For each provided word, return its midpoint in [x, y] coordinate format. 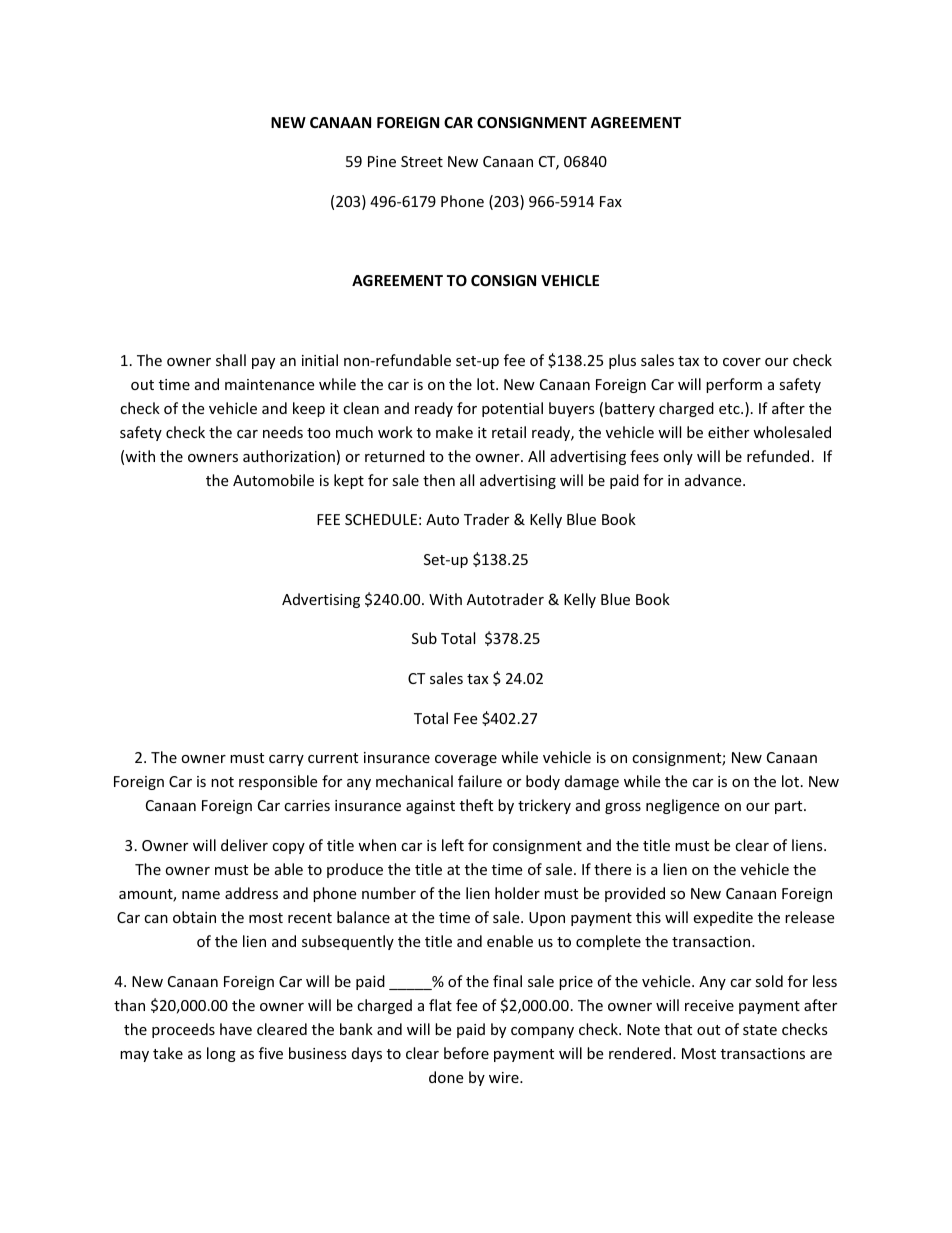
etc [730, 409]
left [453, 845]
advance [714, 480]
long [221, 1054]
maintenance [269, 384]
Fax [611, 201]
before [466, 1053]
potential [512, 409]
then [439, 480]
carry [286, 760]
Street [422, 161]
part [790, 807]
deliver [244, 845]
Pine [382, 161]
